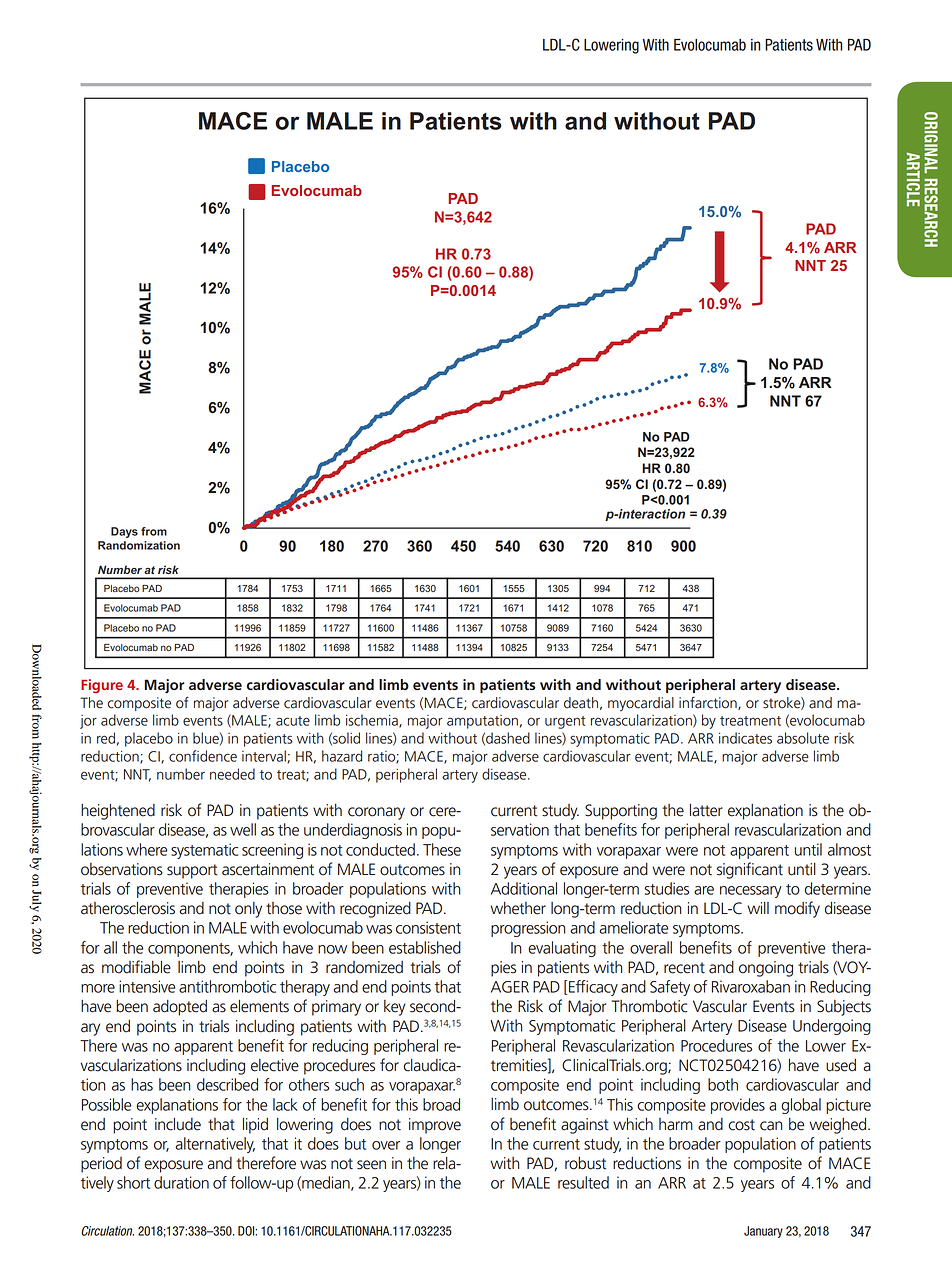 This screenshot has height=1275, width=952. I want to click on necessary, so click(751, 892).
